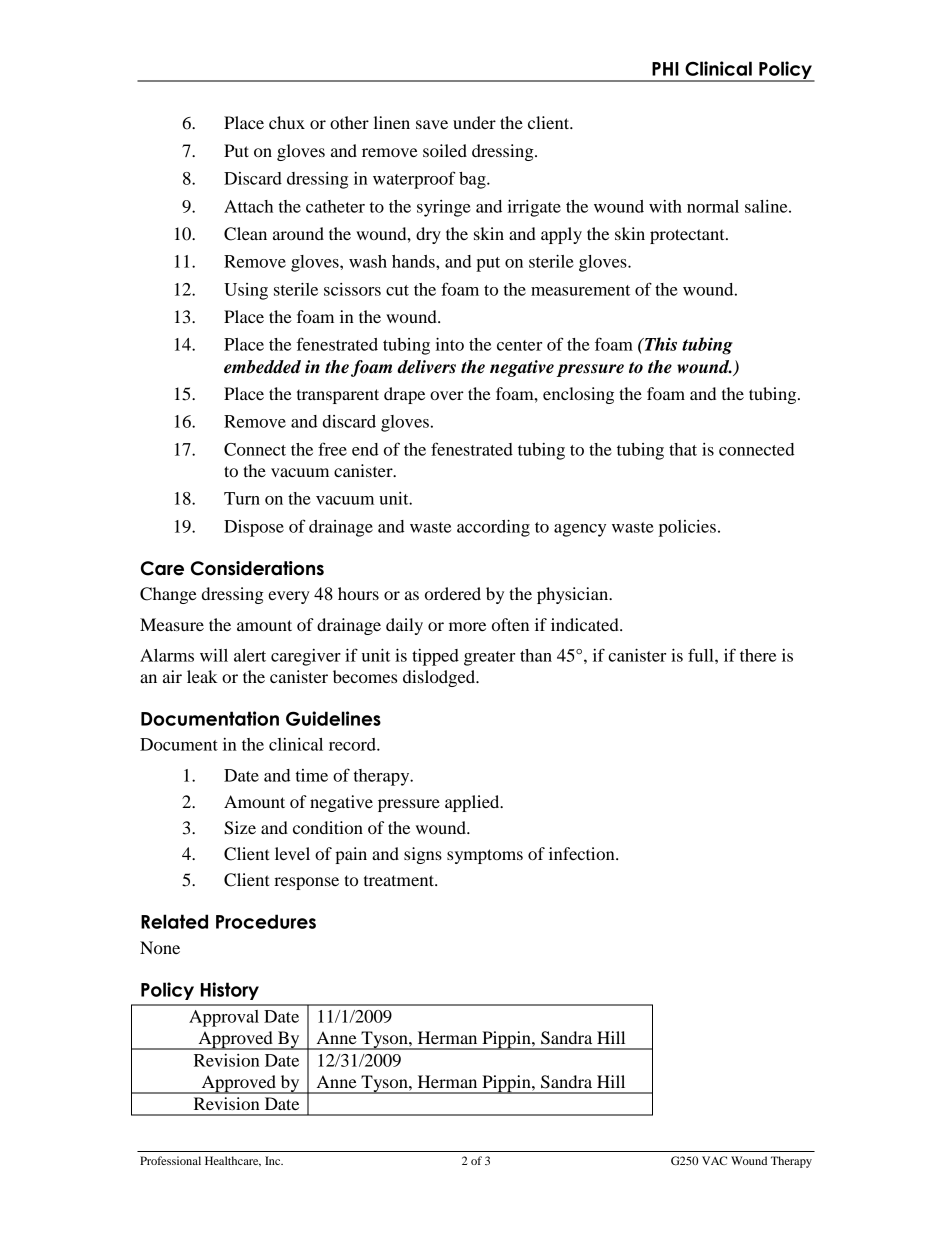  I want to click on under, so click(474, 122).
